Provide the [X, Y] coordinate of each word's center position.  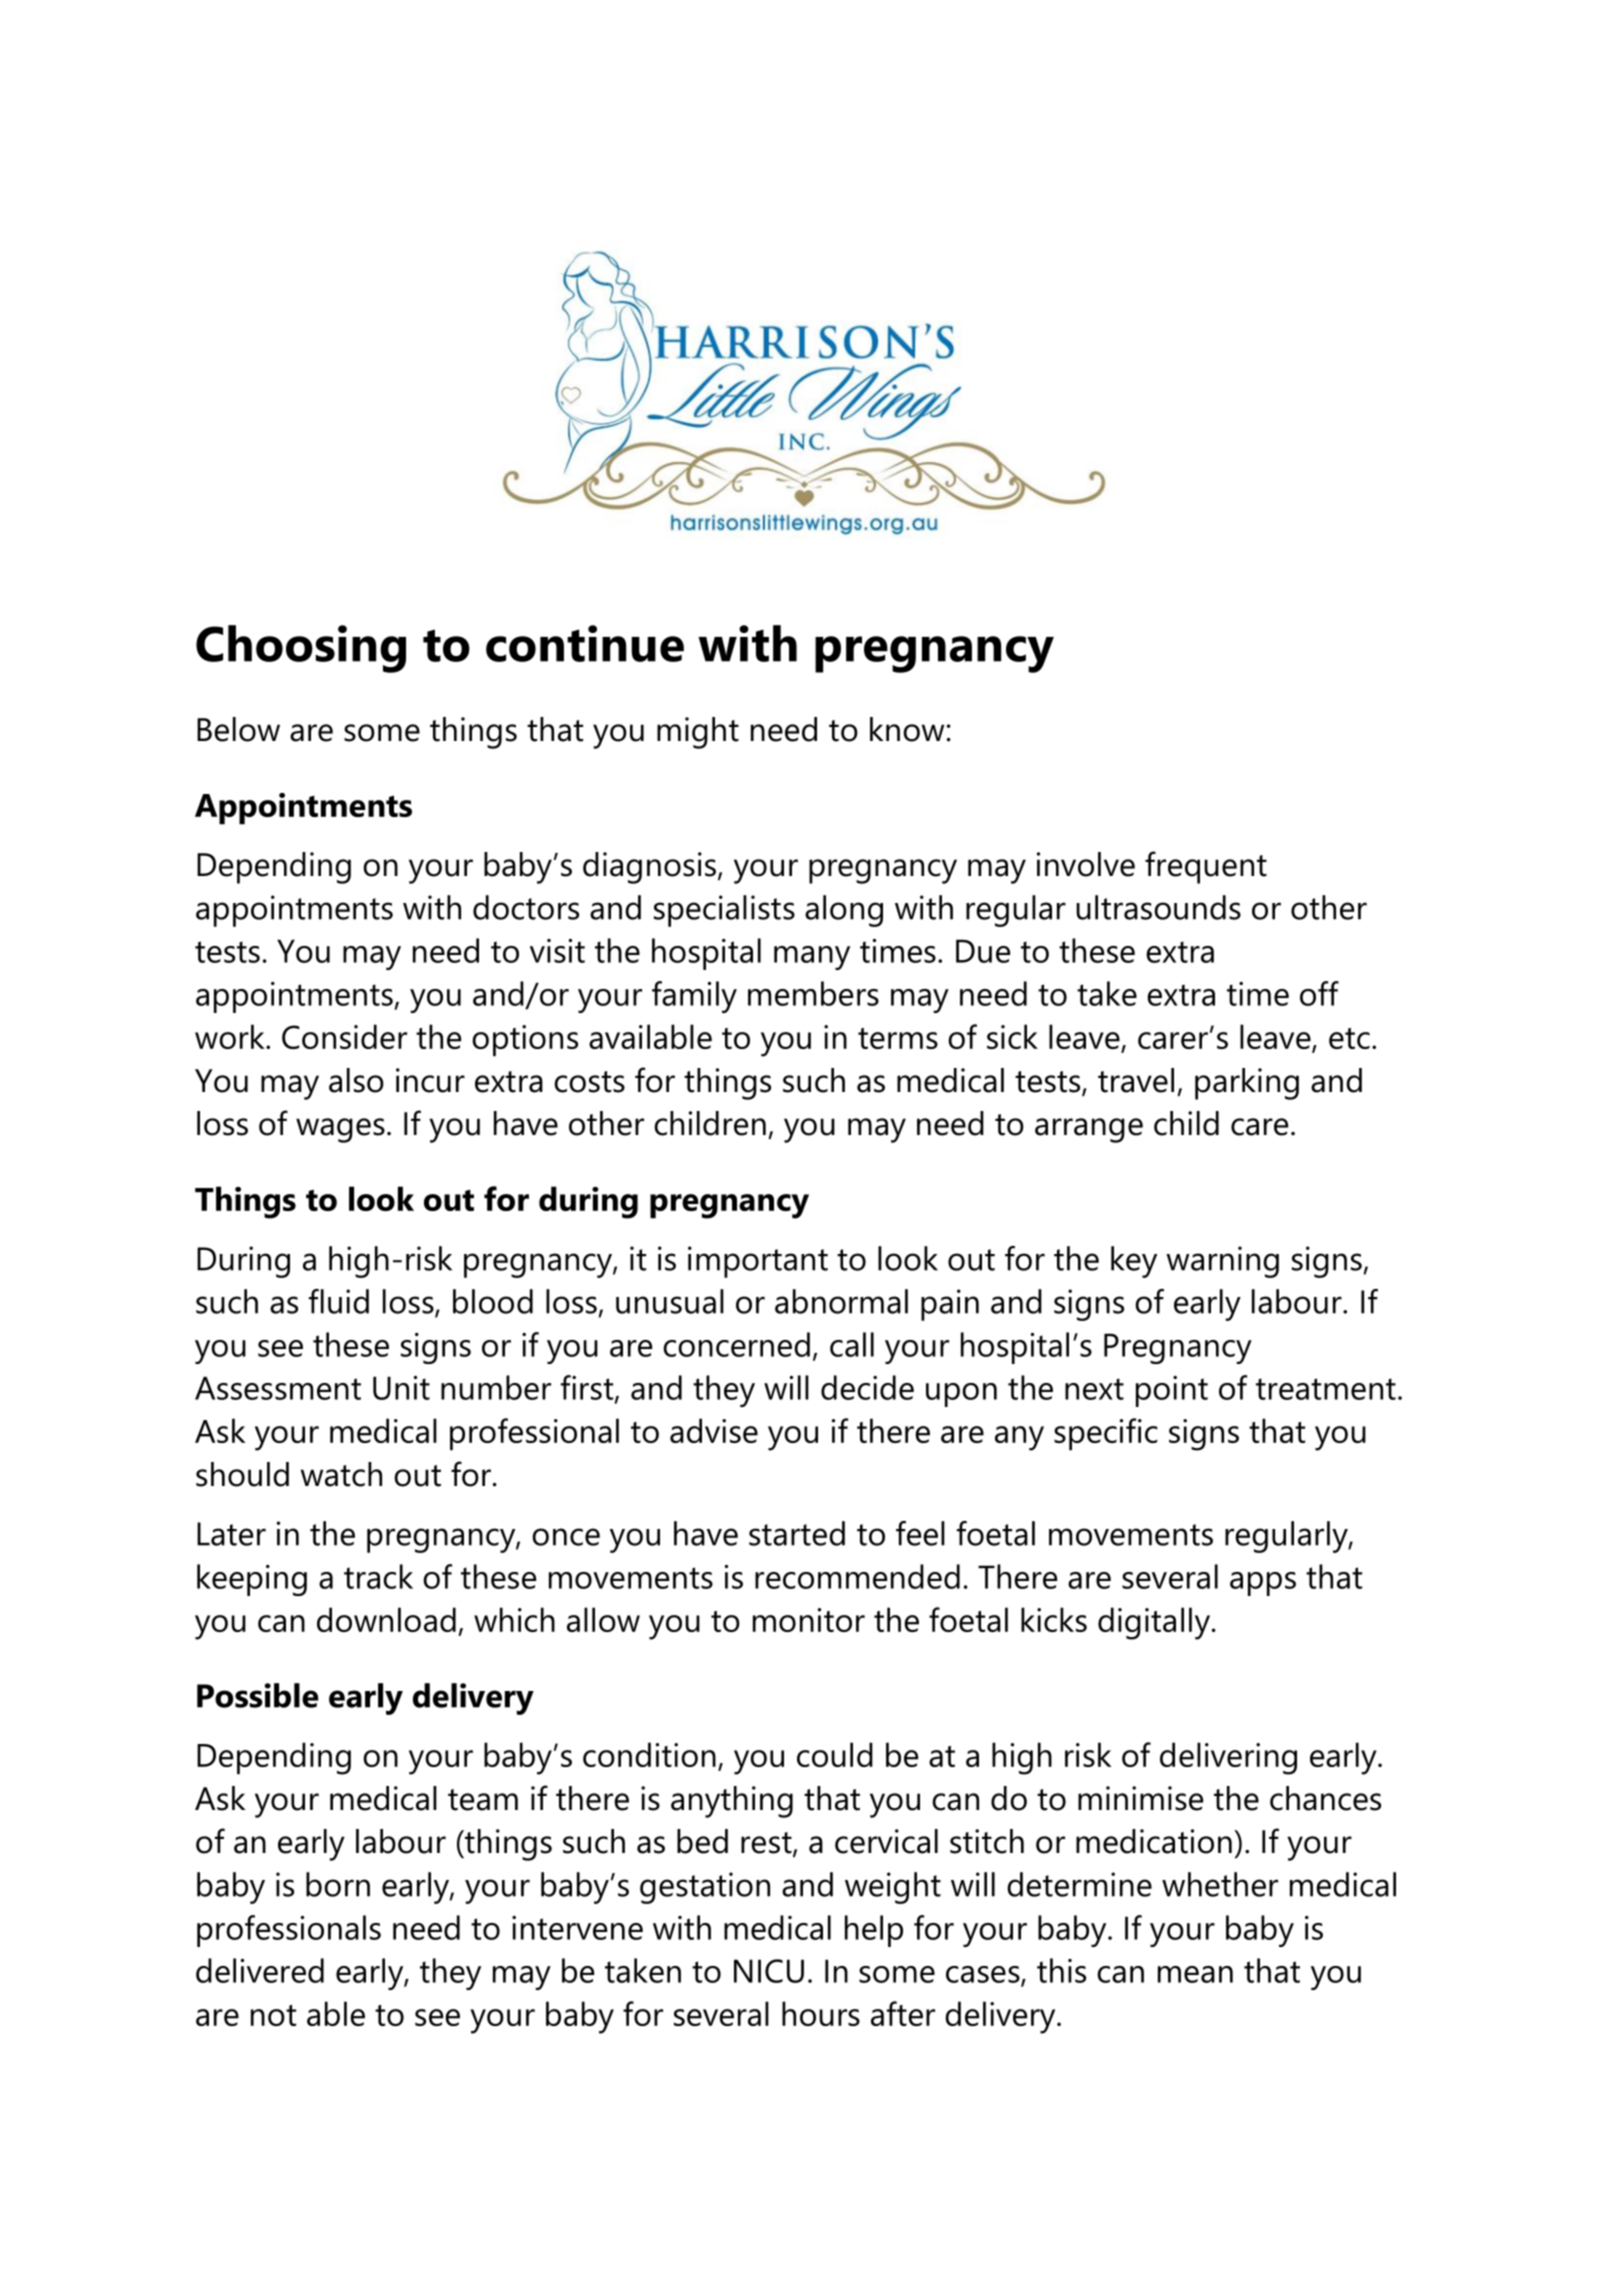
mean [1195, 1974]
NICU [769, 1971]
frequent [1206, 867]
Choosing [301, 649]
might [698, 733]
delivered [260, 1970]
